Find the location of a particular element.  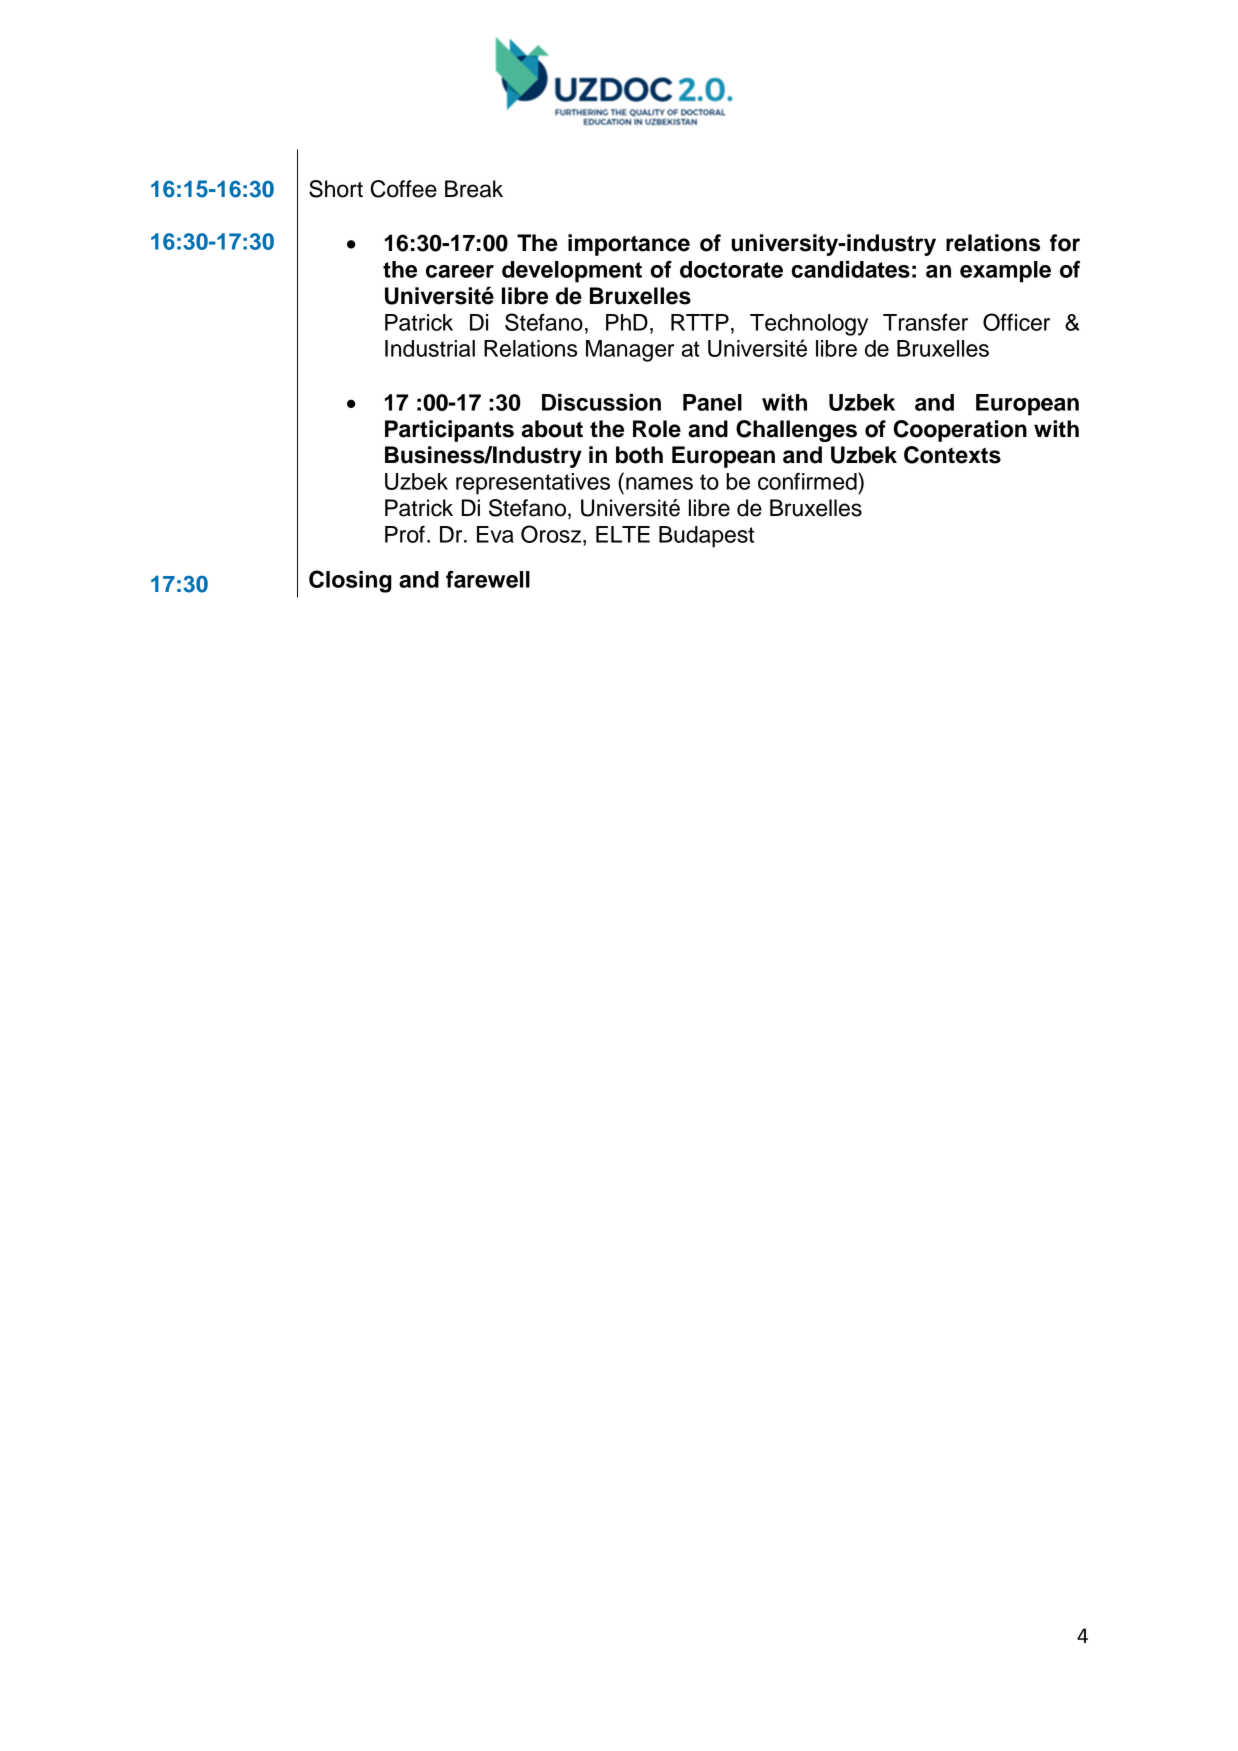

farewell is located at coordinates (488, 579).
